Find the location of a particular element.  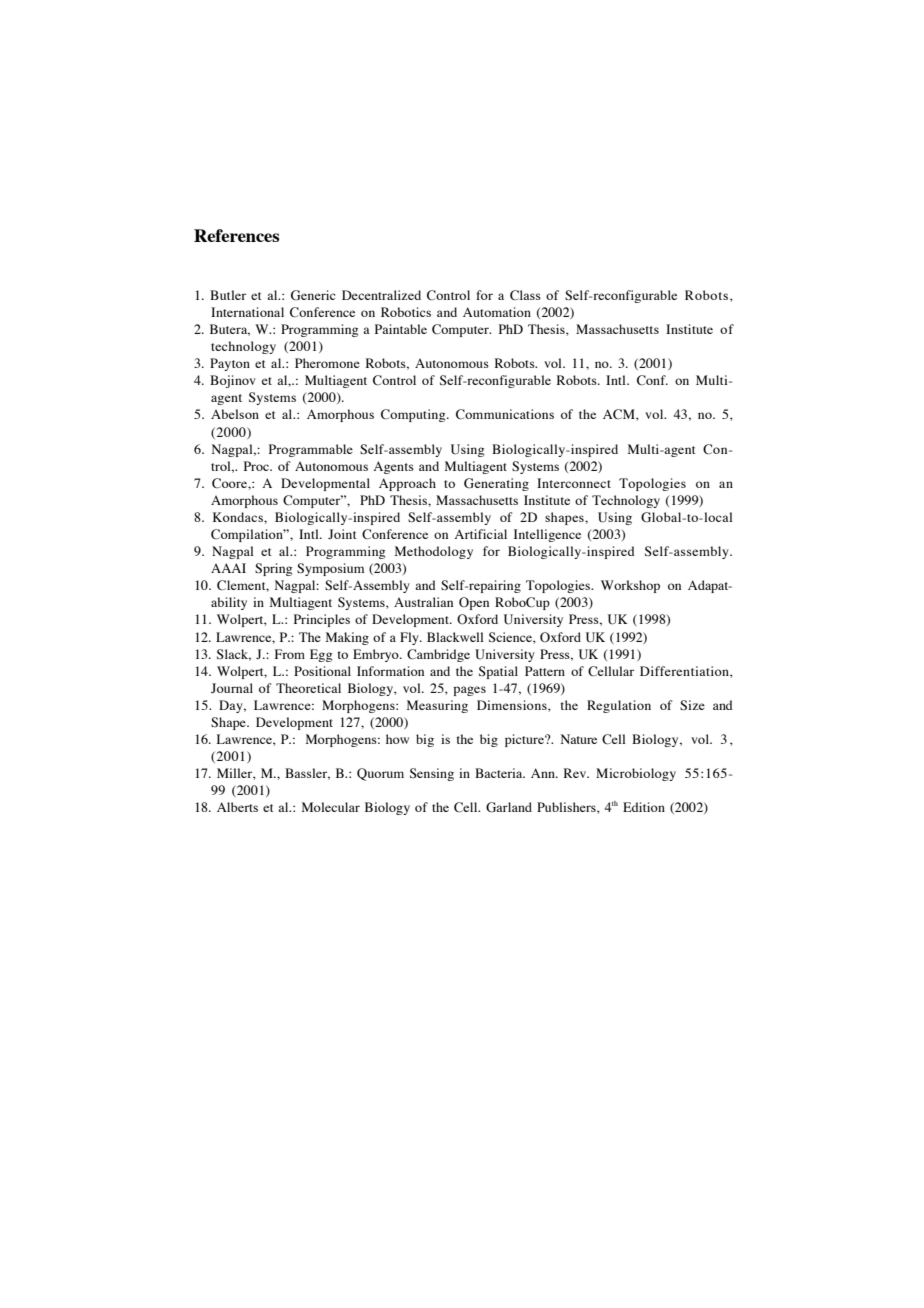

Robotics is located at coordinates (406, 312).
